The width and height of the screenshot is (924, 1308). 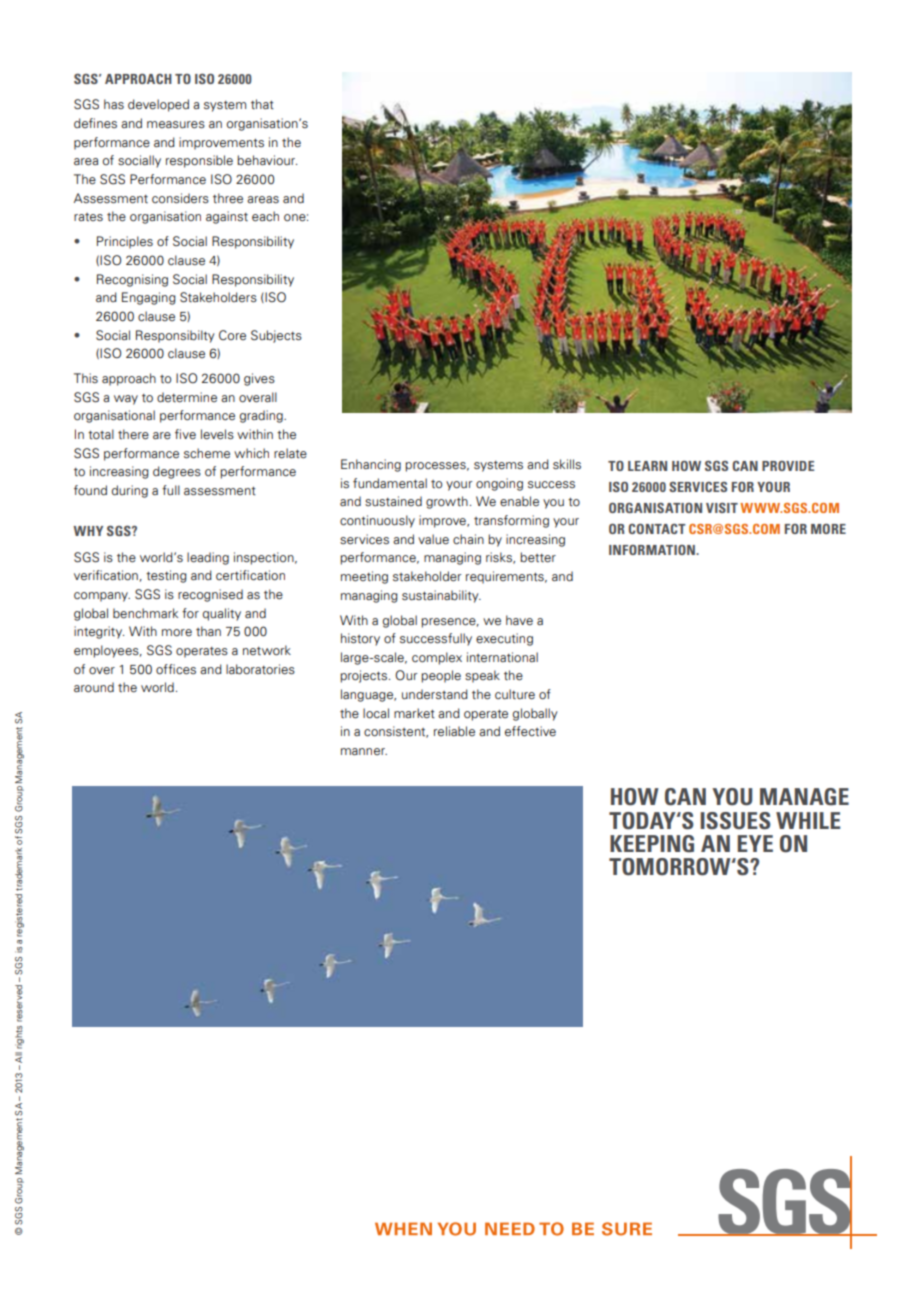 I want to click on behaviour, so click(x=267, y=160).
